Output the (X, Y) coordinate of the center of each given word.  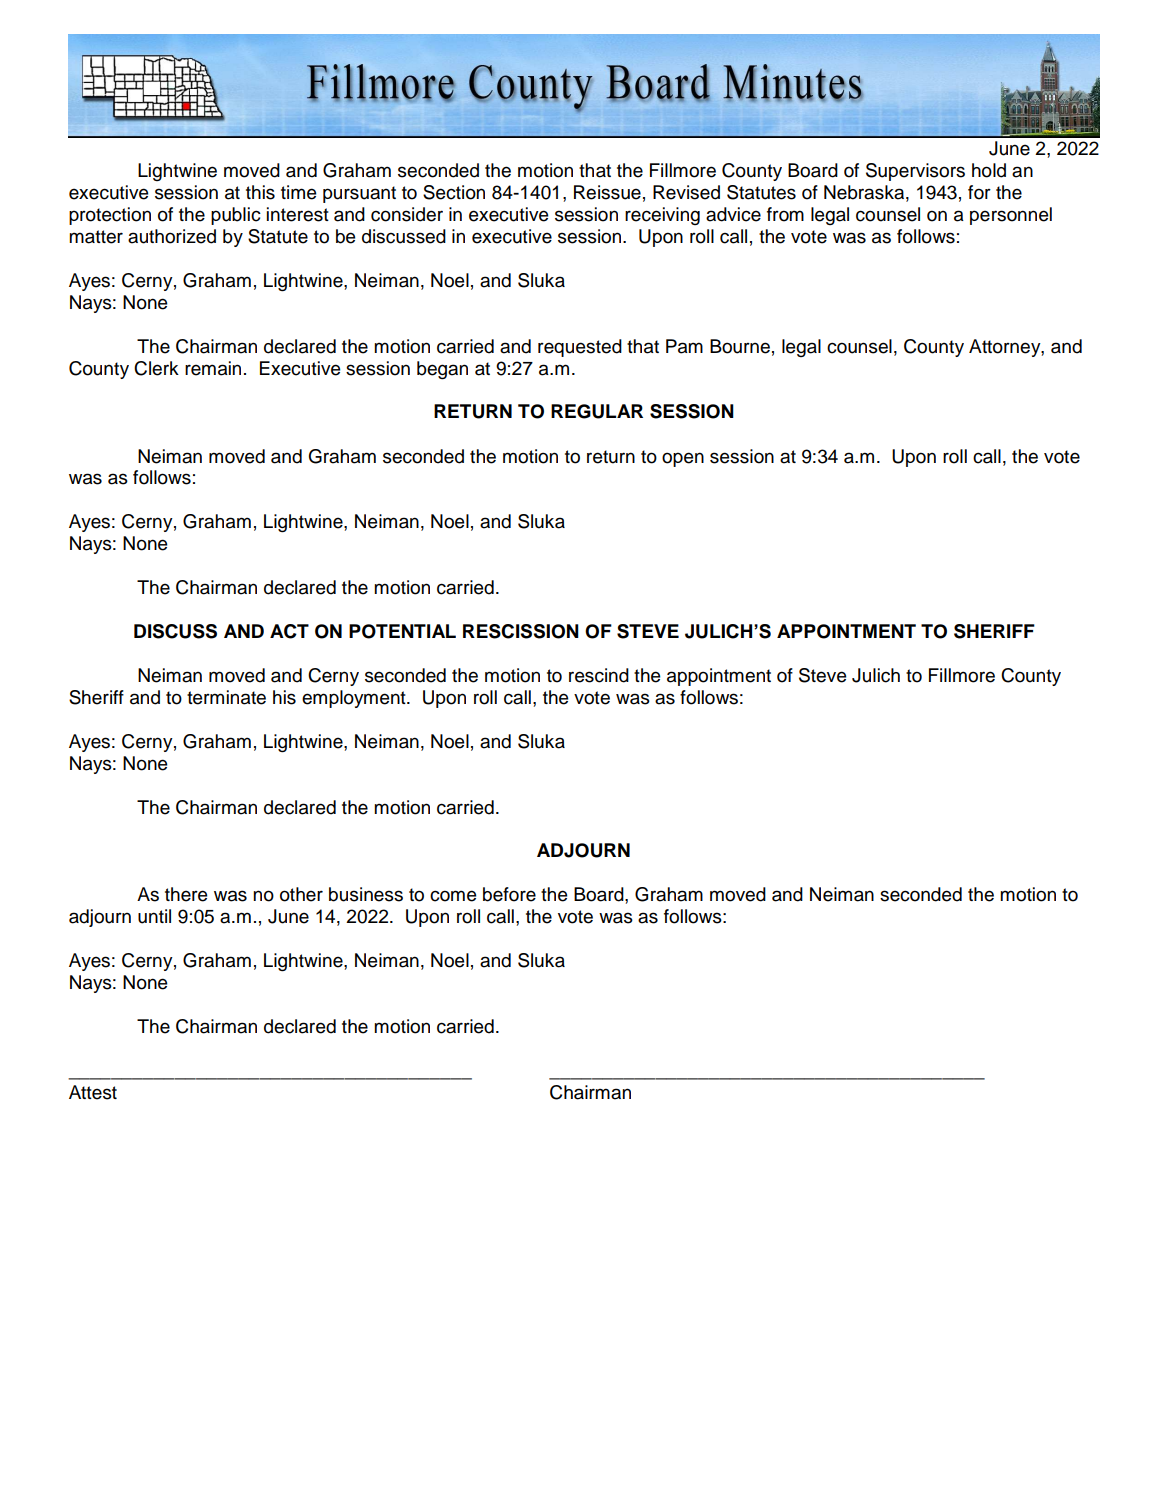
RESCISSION (521, 631)
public (236, 216)
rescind (599, 675)
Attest (93, 1092)
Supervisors (915, 172)
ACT (289, 631)
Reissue (607, 192)
